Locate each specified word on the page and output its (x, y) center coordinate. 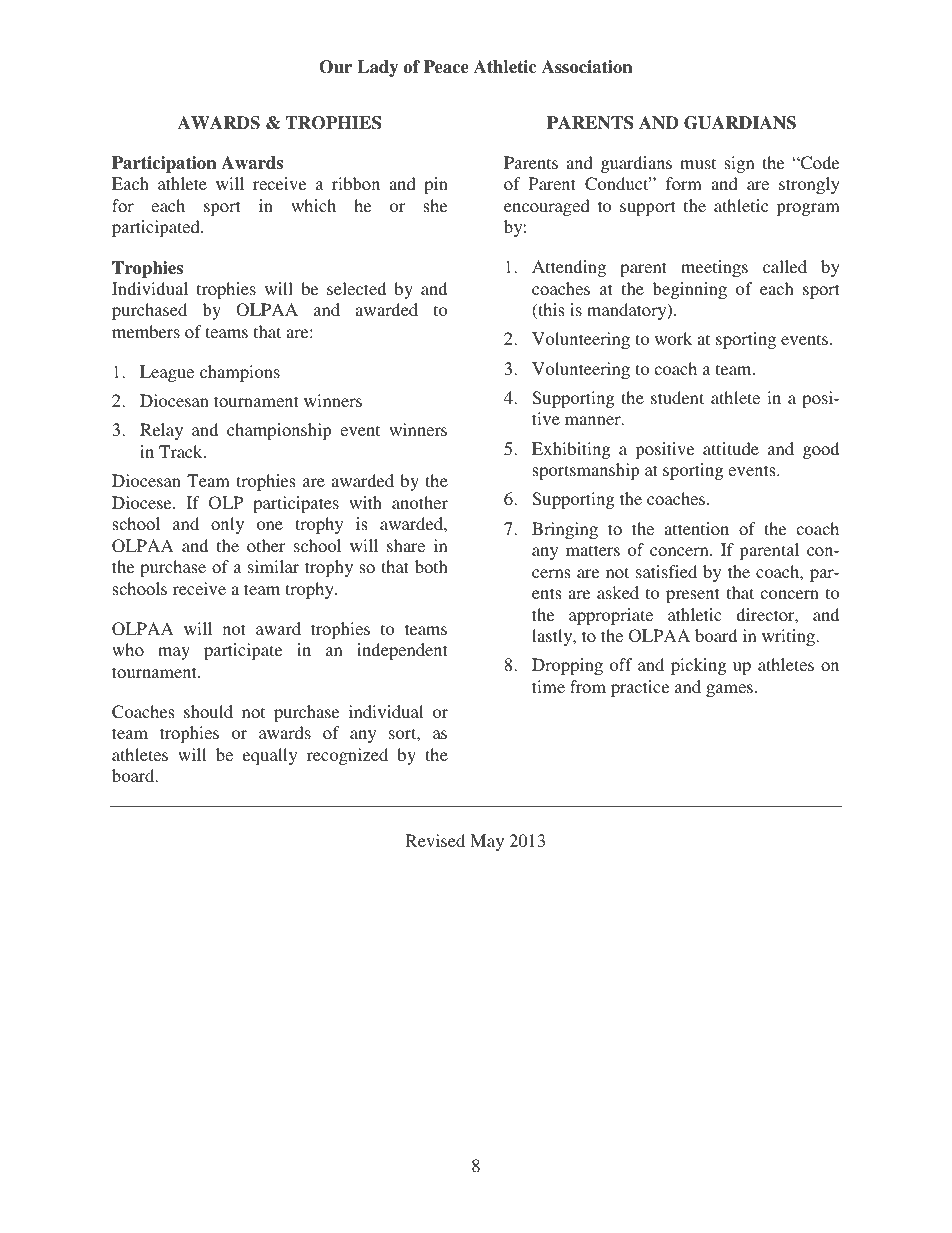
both (431, 566)
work (673, 338)
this (550, 311)
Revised (435, 840)
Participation (164, 164)
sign (739, 164)
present (692, 595)
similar (273, 566)
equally (270, 756)
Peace (446, 67)
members (146, 331)
